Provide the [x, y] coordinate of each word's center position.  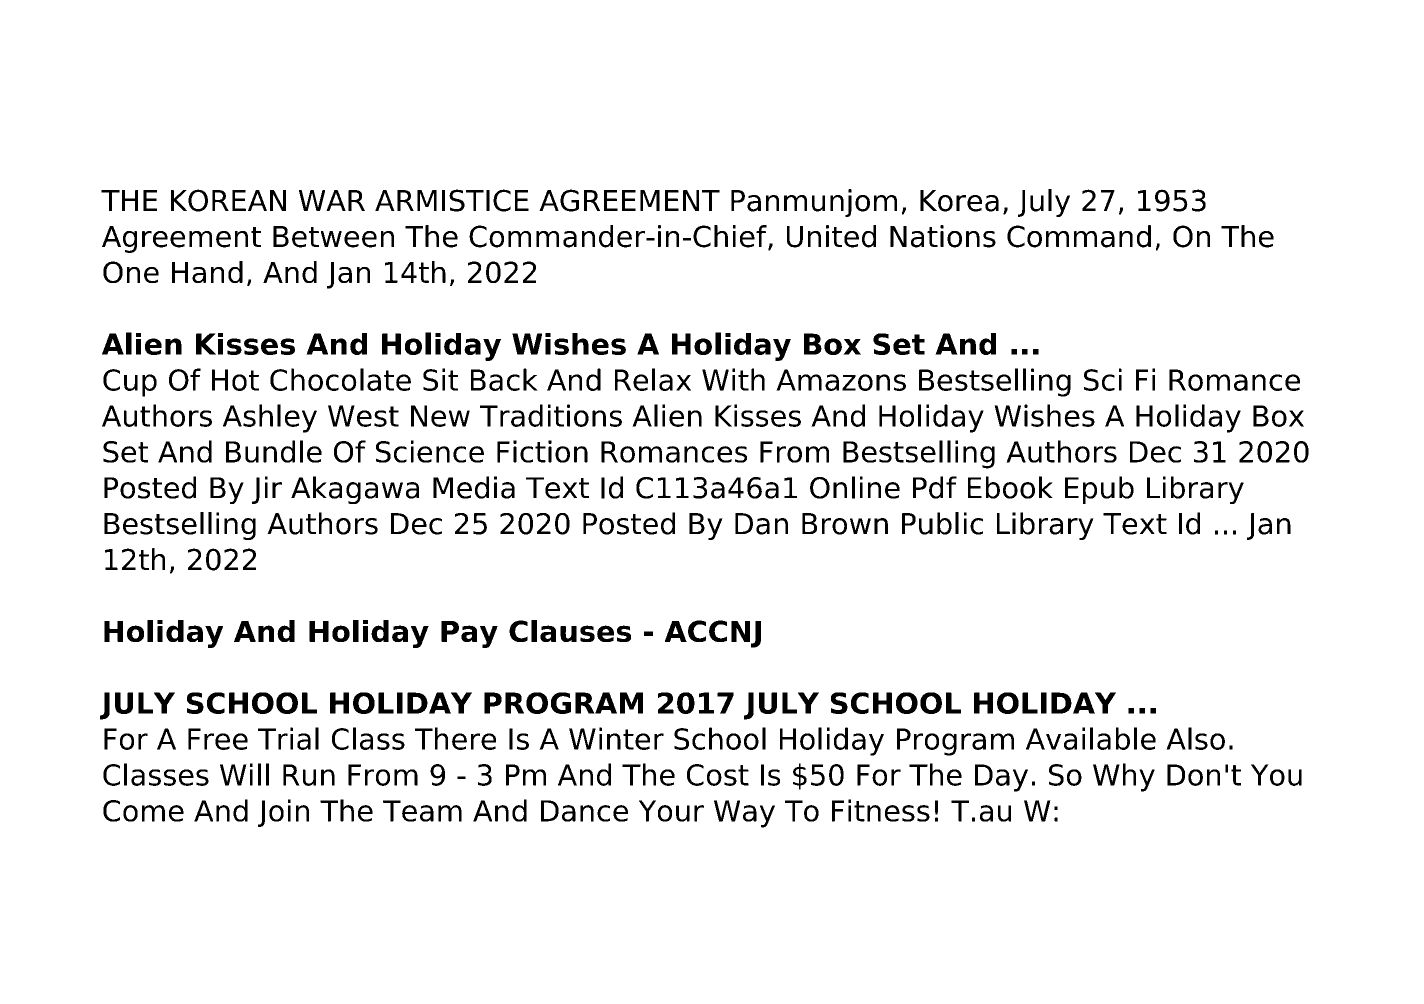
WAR [332, 200]
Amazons [841, 380]
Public [942, 523]
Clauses [570, 631]
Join [283, 813]
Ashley [270, 418]
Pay [469, 634]
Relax [653, 379]
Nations [943, 236]
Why [1124, 777]
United [831, 236]
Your [671, 811]
